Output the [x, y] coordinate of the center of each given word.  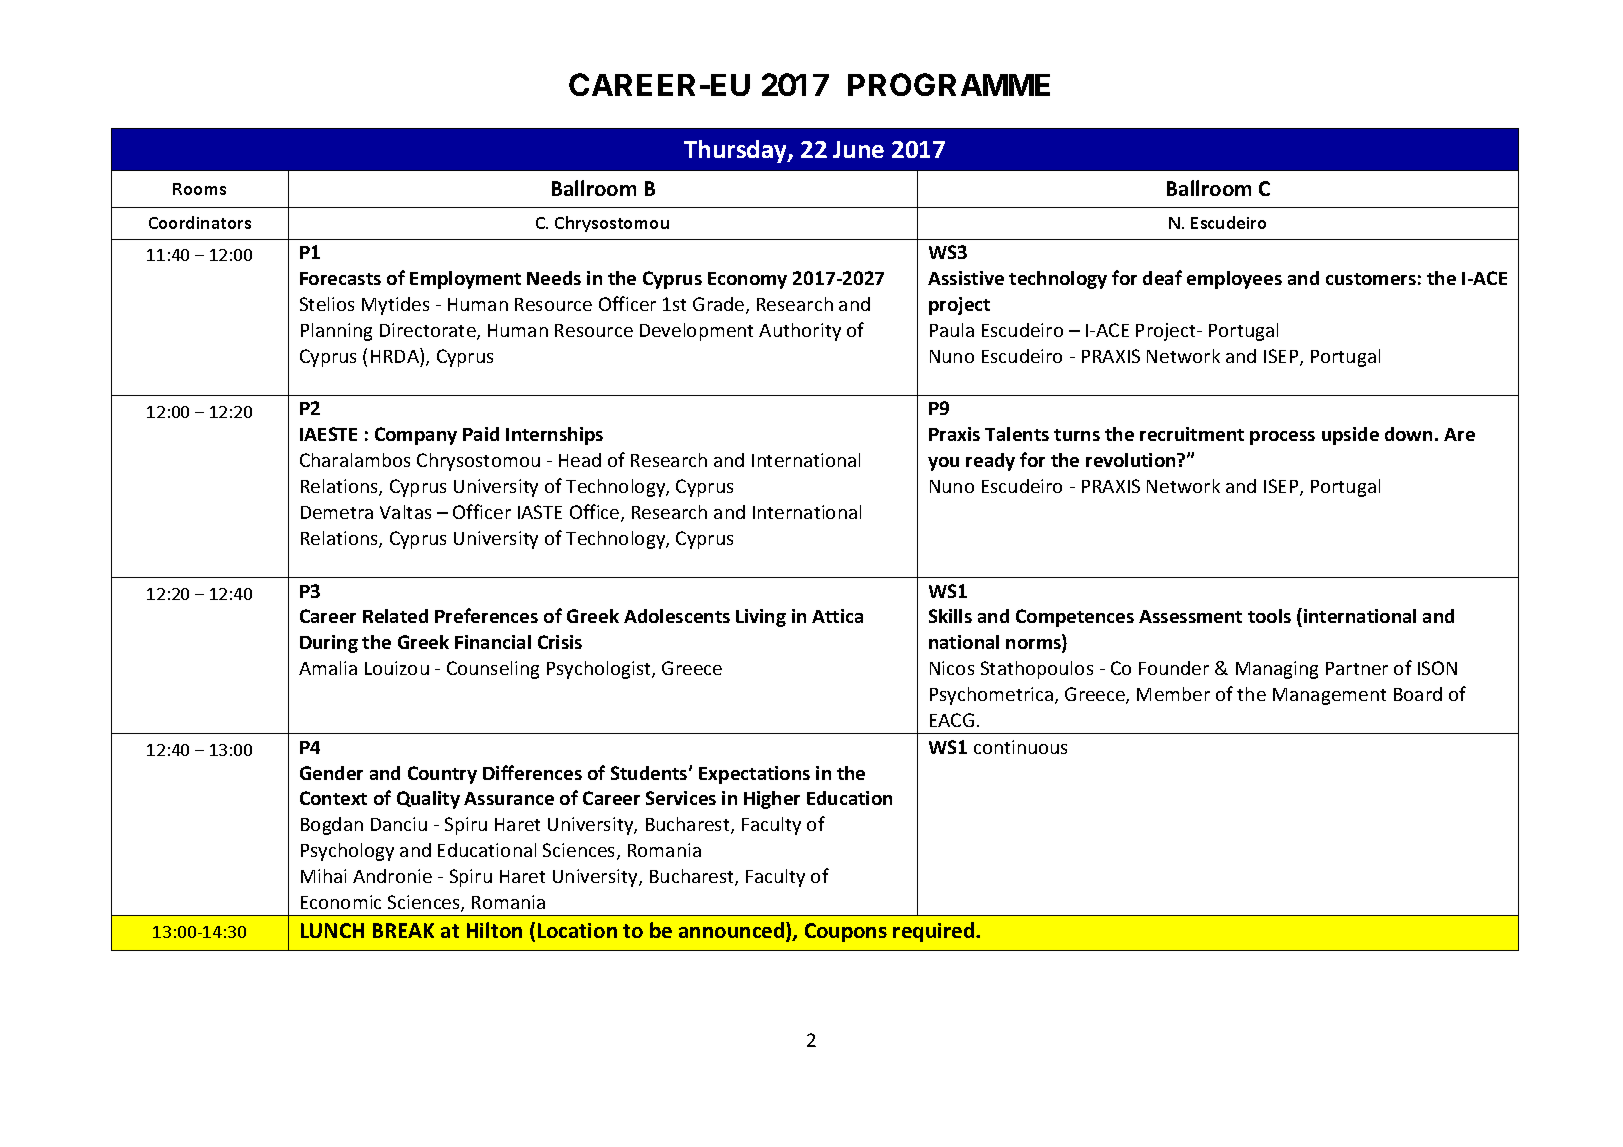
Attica [837, 616]
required [935, 932]
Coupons [846, 932]
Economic [341, 902]
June [858, 149]
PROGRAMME [949, 84]
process [1282, 438]
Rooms [199, 189]
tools [1269, 616]
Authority [800, 332]
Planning [336, 332]
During [329, 644]
